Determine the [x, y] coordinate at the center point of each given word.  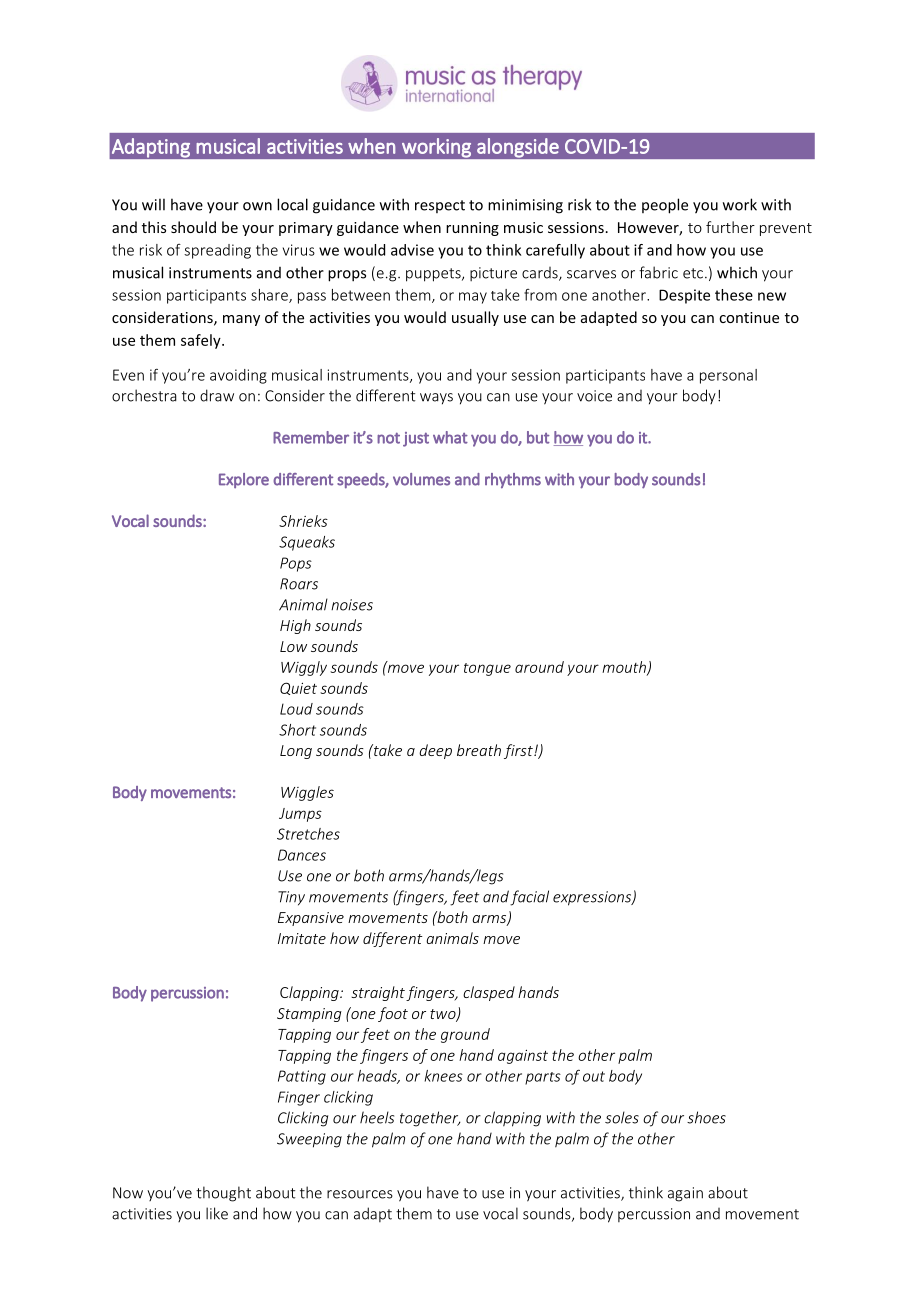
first [519, 751]
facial [529, 898]
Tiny [291, 898]
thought [223, 1194]
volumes [421, 479]
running [472, 229]
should [193, 227]
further [730, 227]
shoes [706, 1117]
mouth [625, 668]
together [430, 1119]
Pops [296, 564]
